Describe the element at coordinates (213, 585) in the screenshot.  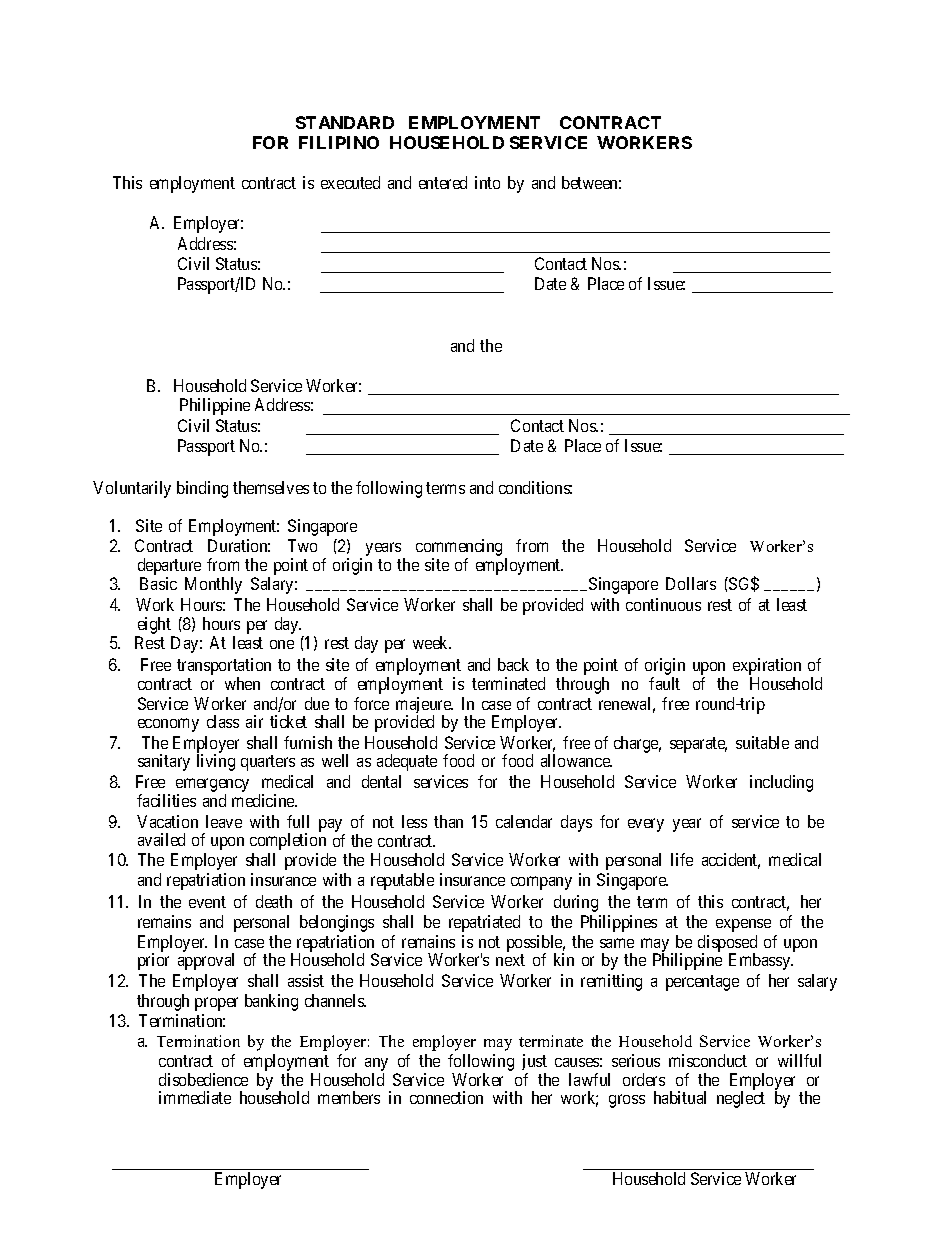
I see `Monthly` at that location.
